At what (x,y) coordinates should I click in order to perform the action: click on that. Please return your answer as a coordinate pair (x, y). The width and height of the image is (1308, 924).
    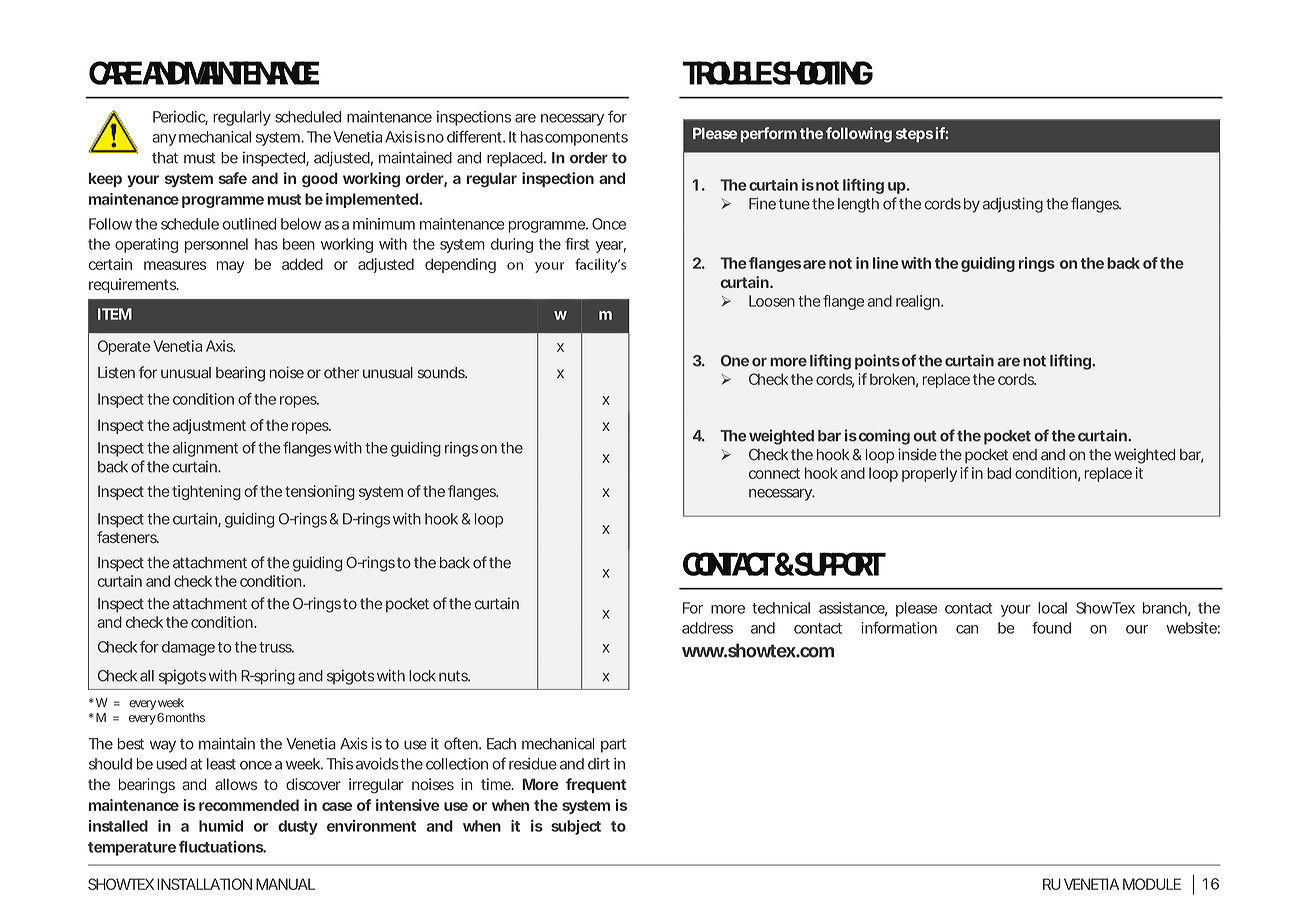
    Looking at the image, I should click on (165, 158).
